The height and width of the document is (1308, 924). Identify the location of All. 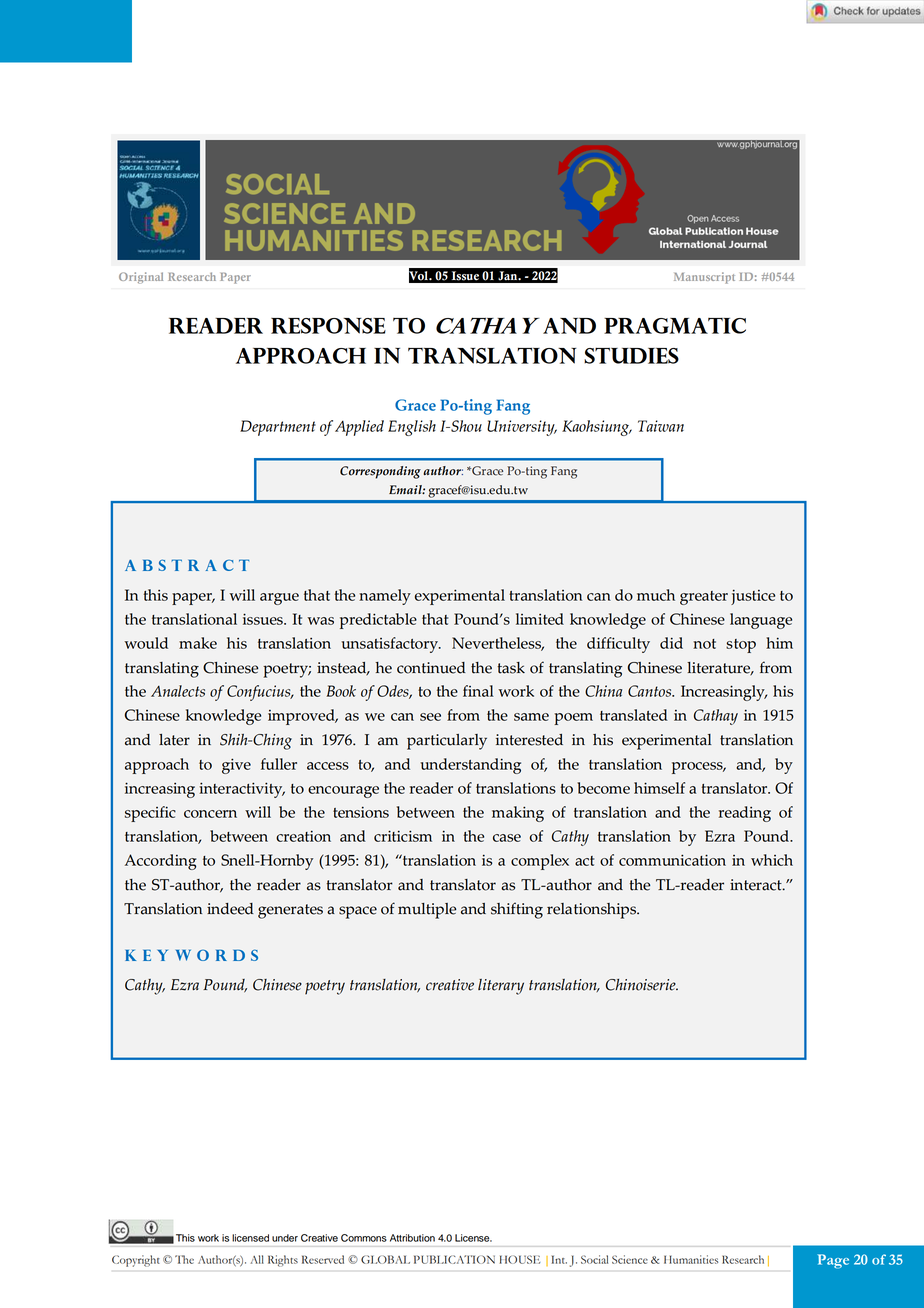
(257, 1259).
